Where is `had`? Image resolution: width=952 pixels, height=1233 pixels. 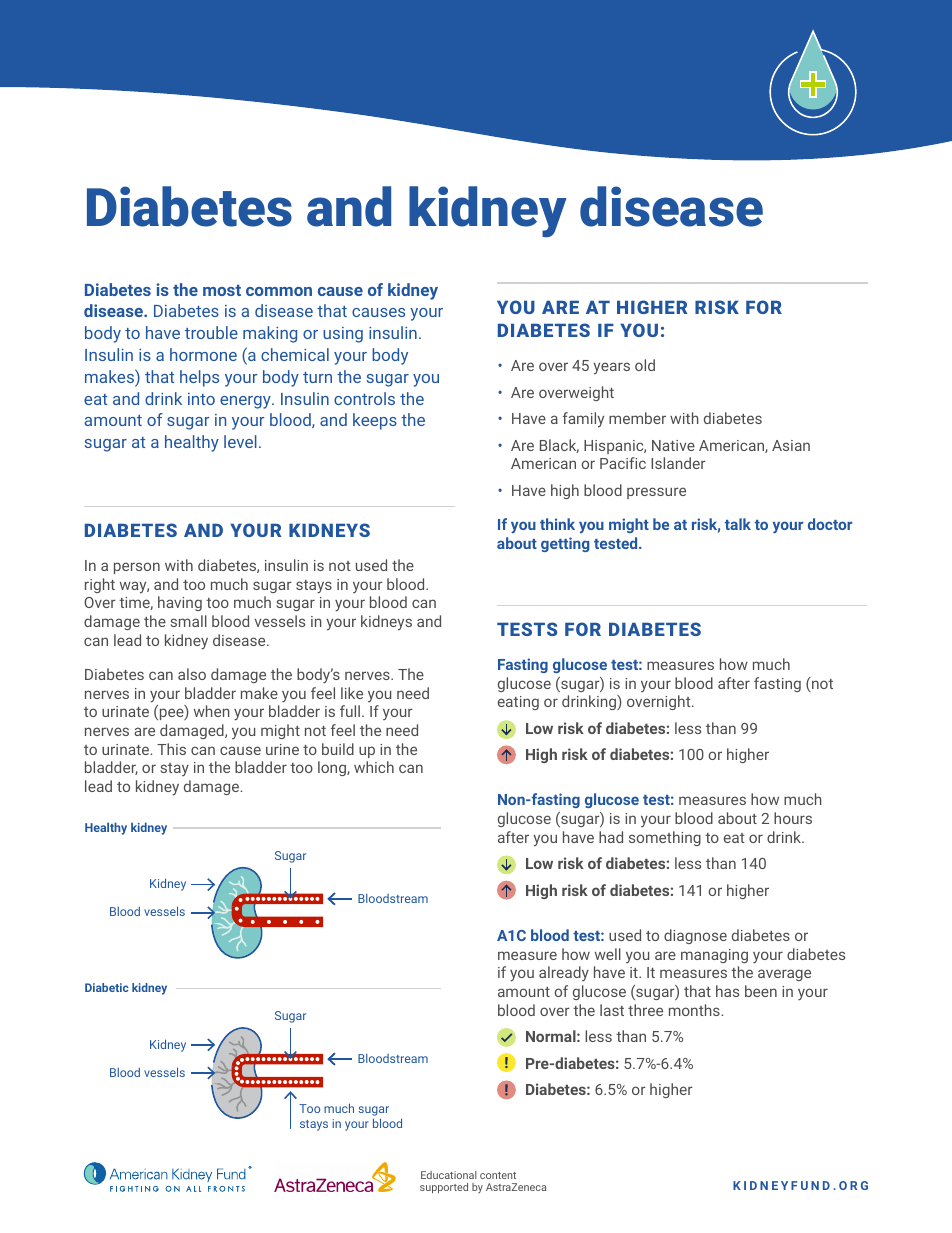 had is located at coordinates (611, 837).
